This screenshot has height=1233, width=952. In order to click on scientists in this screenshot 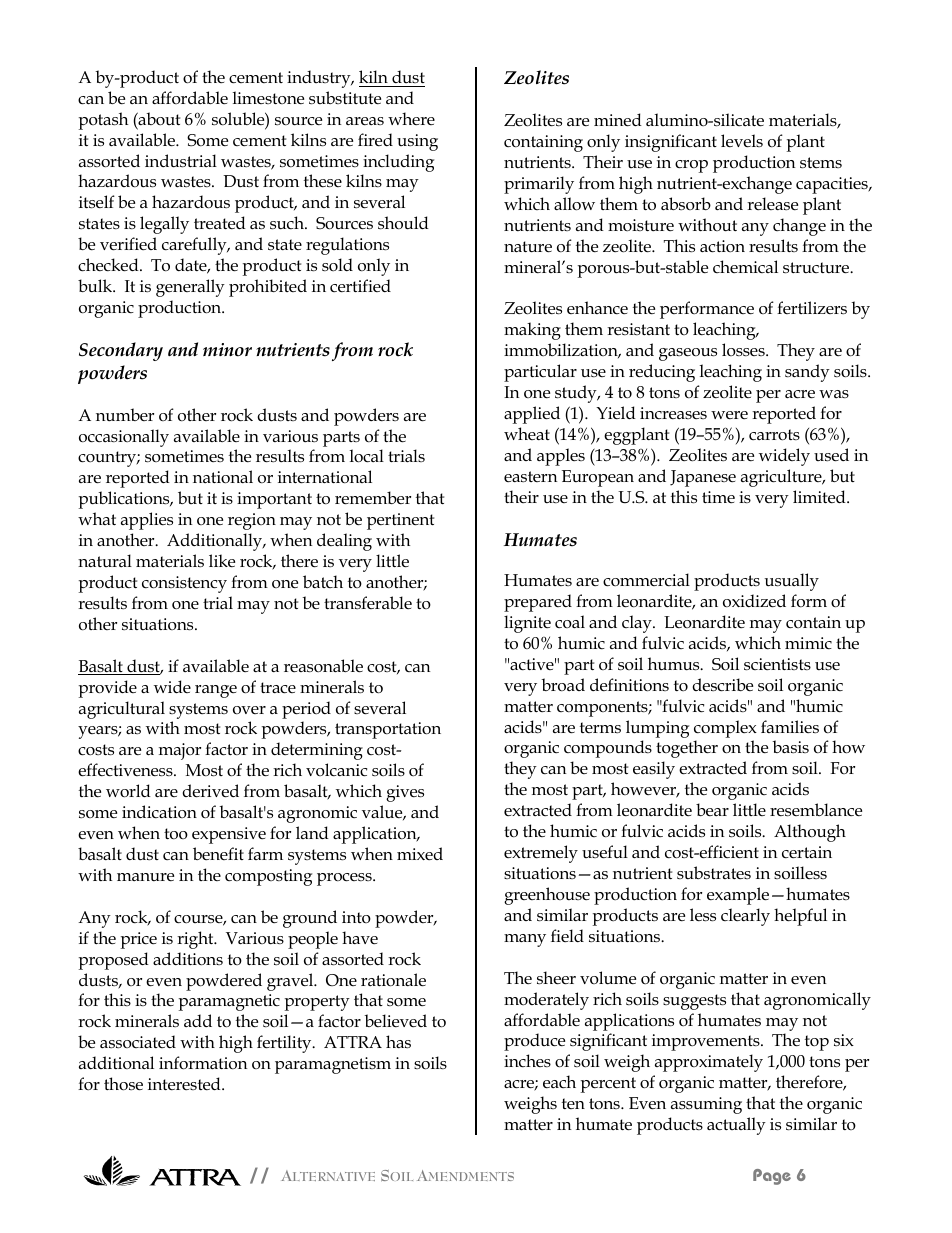, I will do `click(777, 664)`.
